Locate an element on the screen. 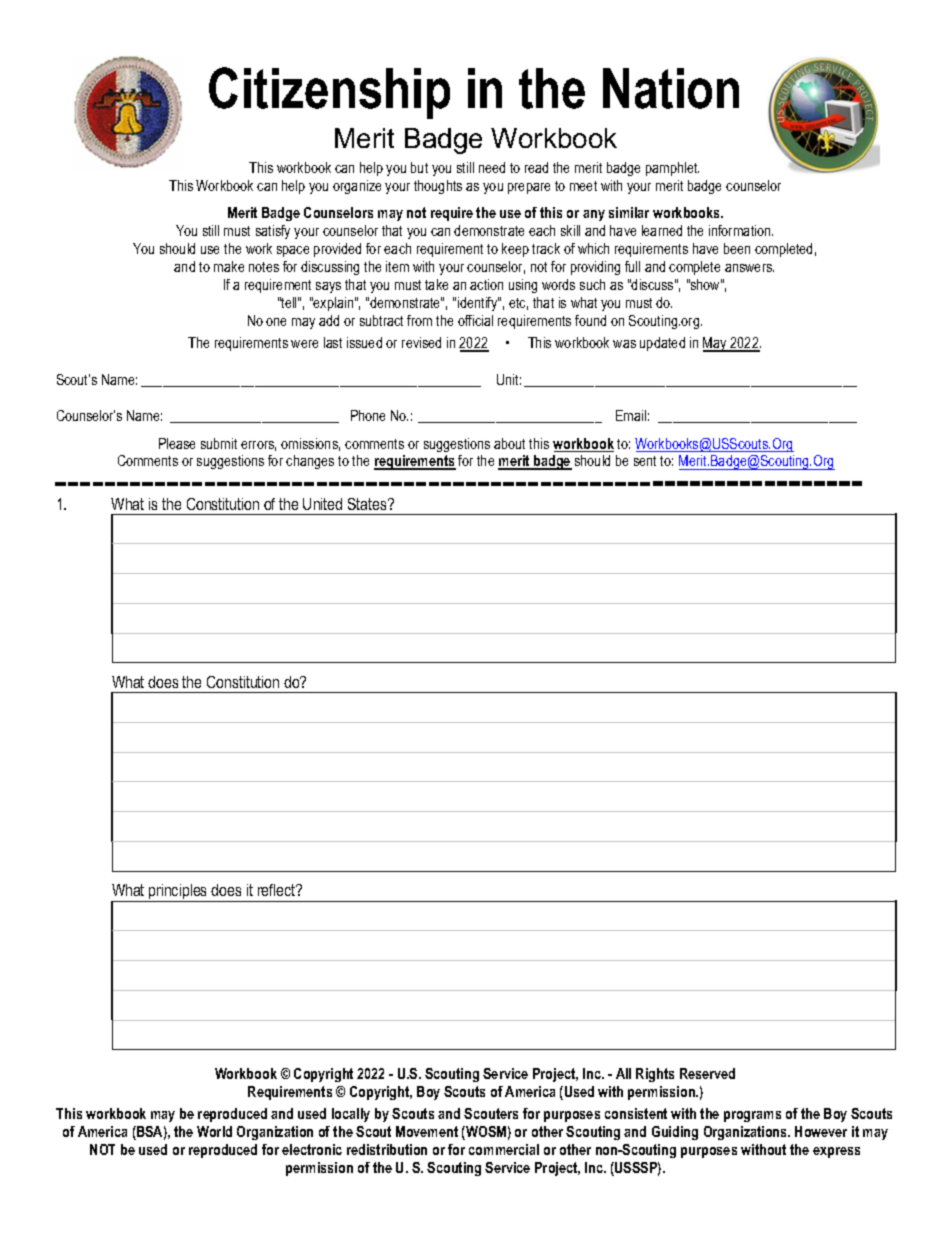 This screenshot has width=952, height=1233. sent is located at coordinates (645, 461).
